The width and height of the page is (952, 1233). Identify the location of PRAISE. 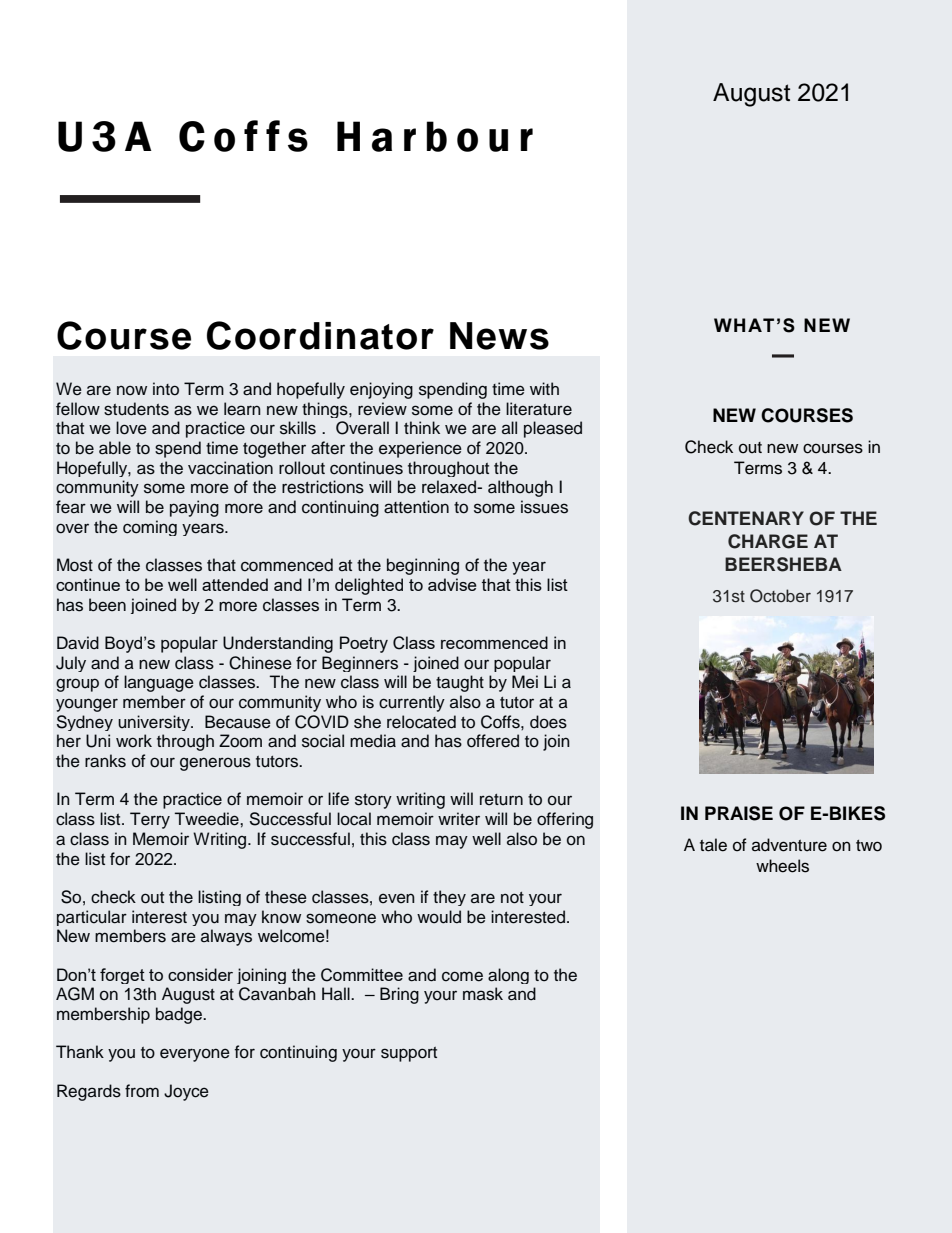
(739, 813).
